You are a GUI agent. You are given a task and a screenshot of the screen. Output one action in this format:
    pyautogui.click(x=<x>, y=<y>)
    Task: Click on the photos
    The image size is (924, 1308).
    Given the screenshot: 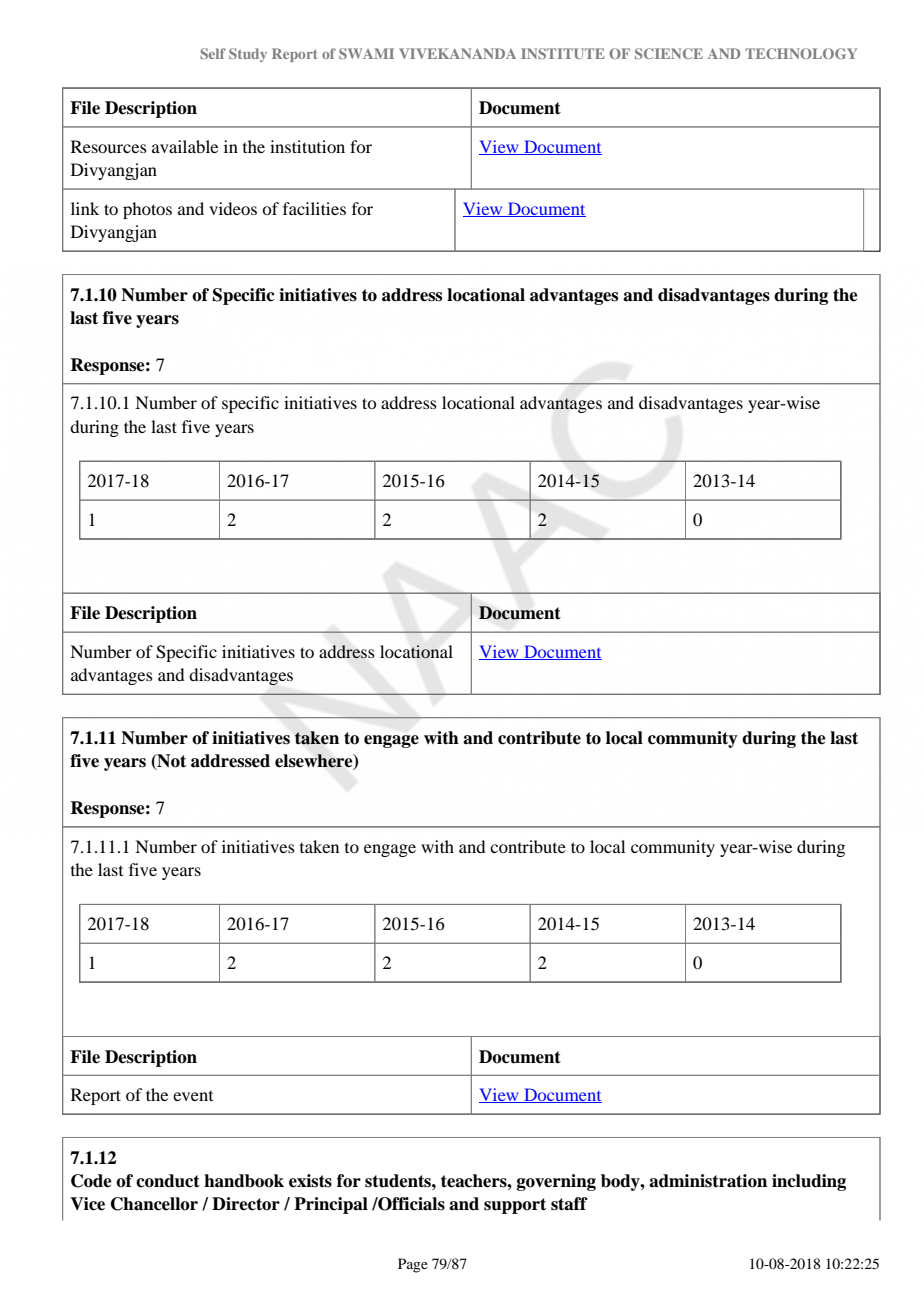 What is the action you would take?
    pyautogui.click(x=147, y=210)
